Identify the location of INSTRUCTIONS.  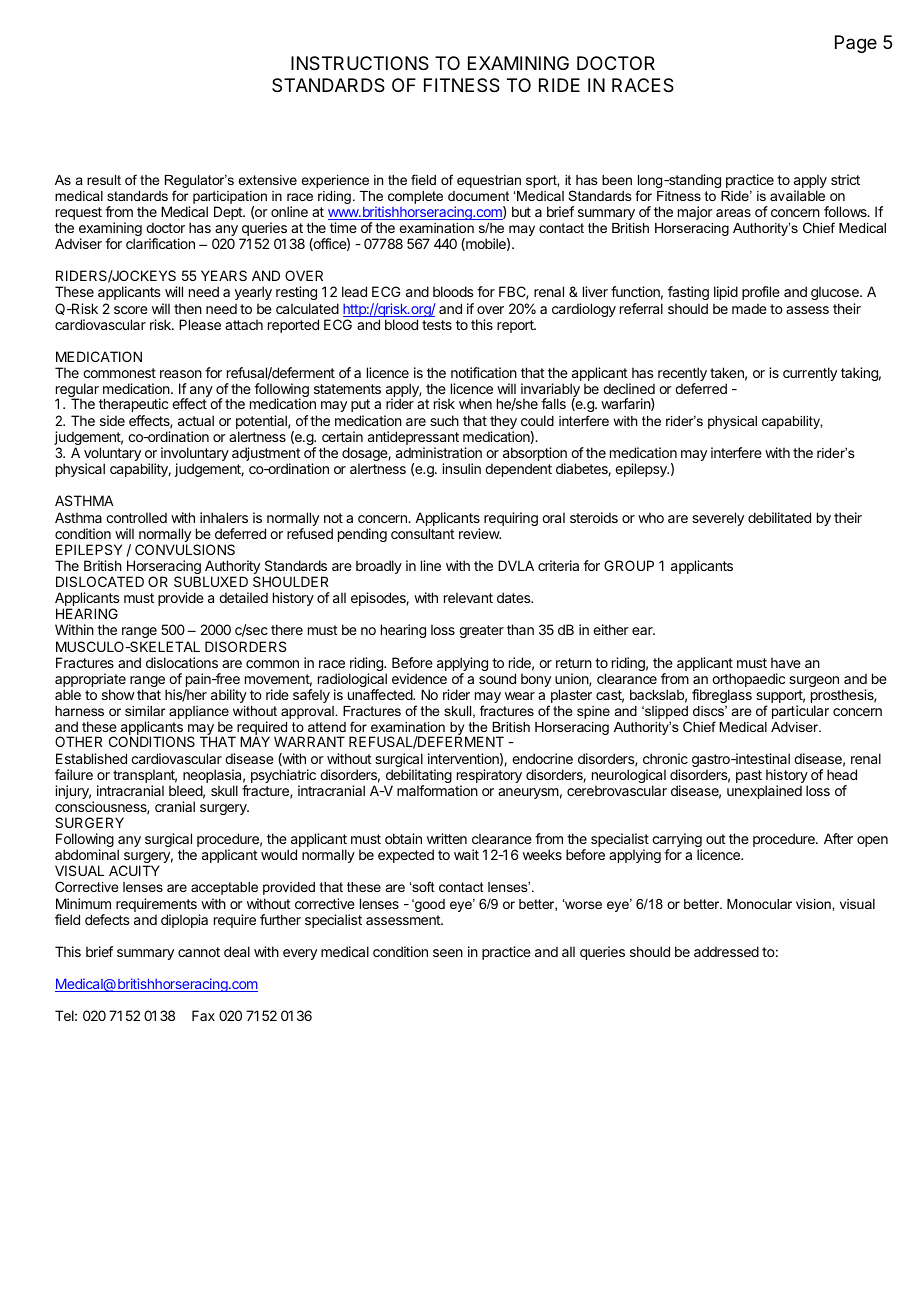
(360, 63).
